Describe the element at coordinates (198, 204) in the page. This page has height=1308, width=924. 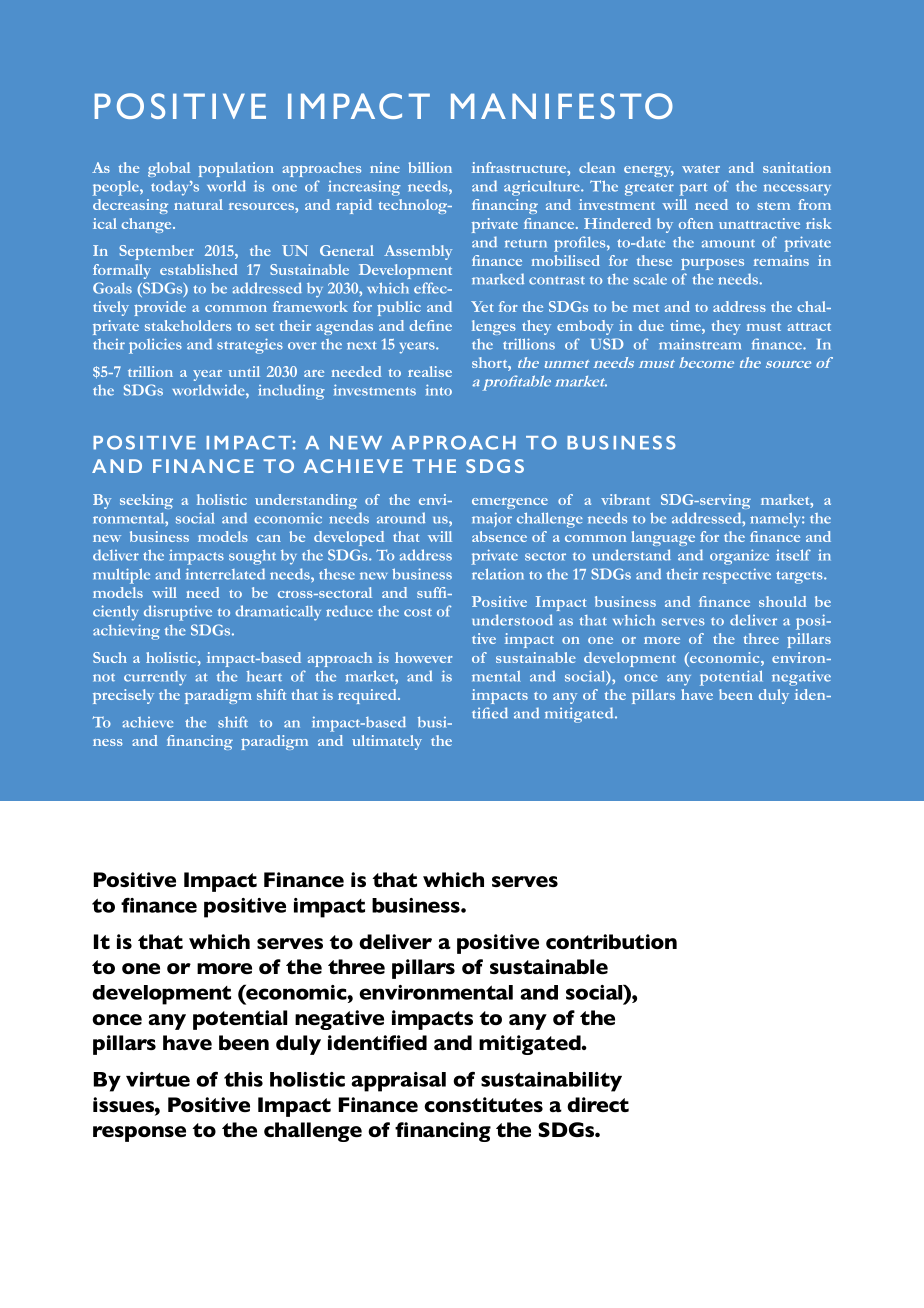
I see `natural` at that location.
